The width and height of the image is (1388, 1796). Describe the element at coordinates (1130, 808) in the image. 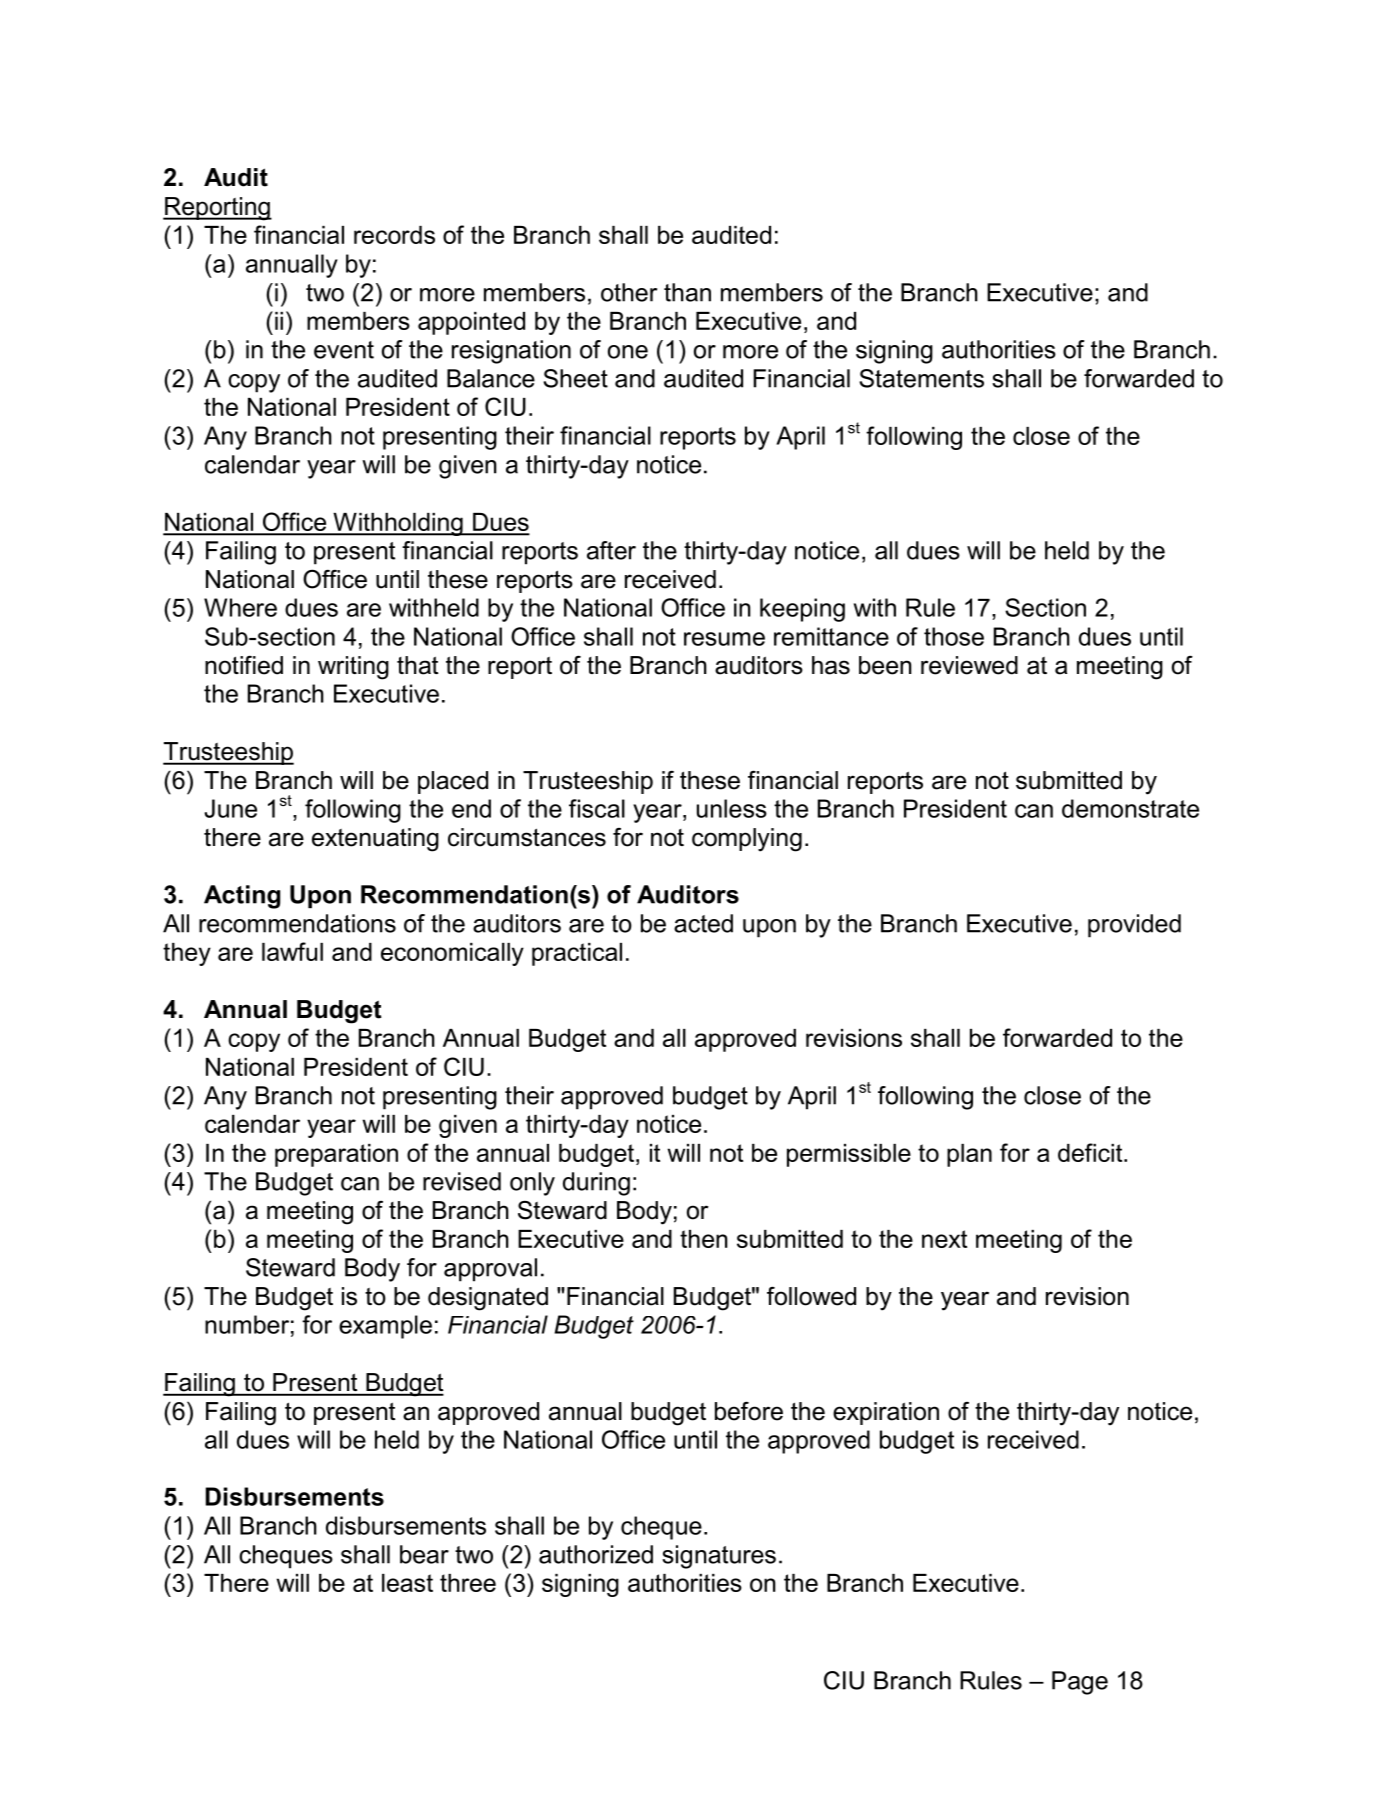

I see `demonstrate` at that location.
